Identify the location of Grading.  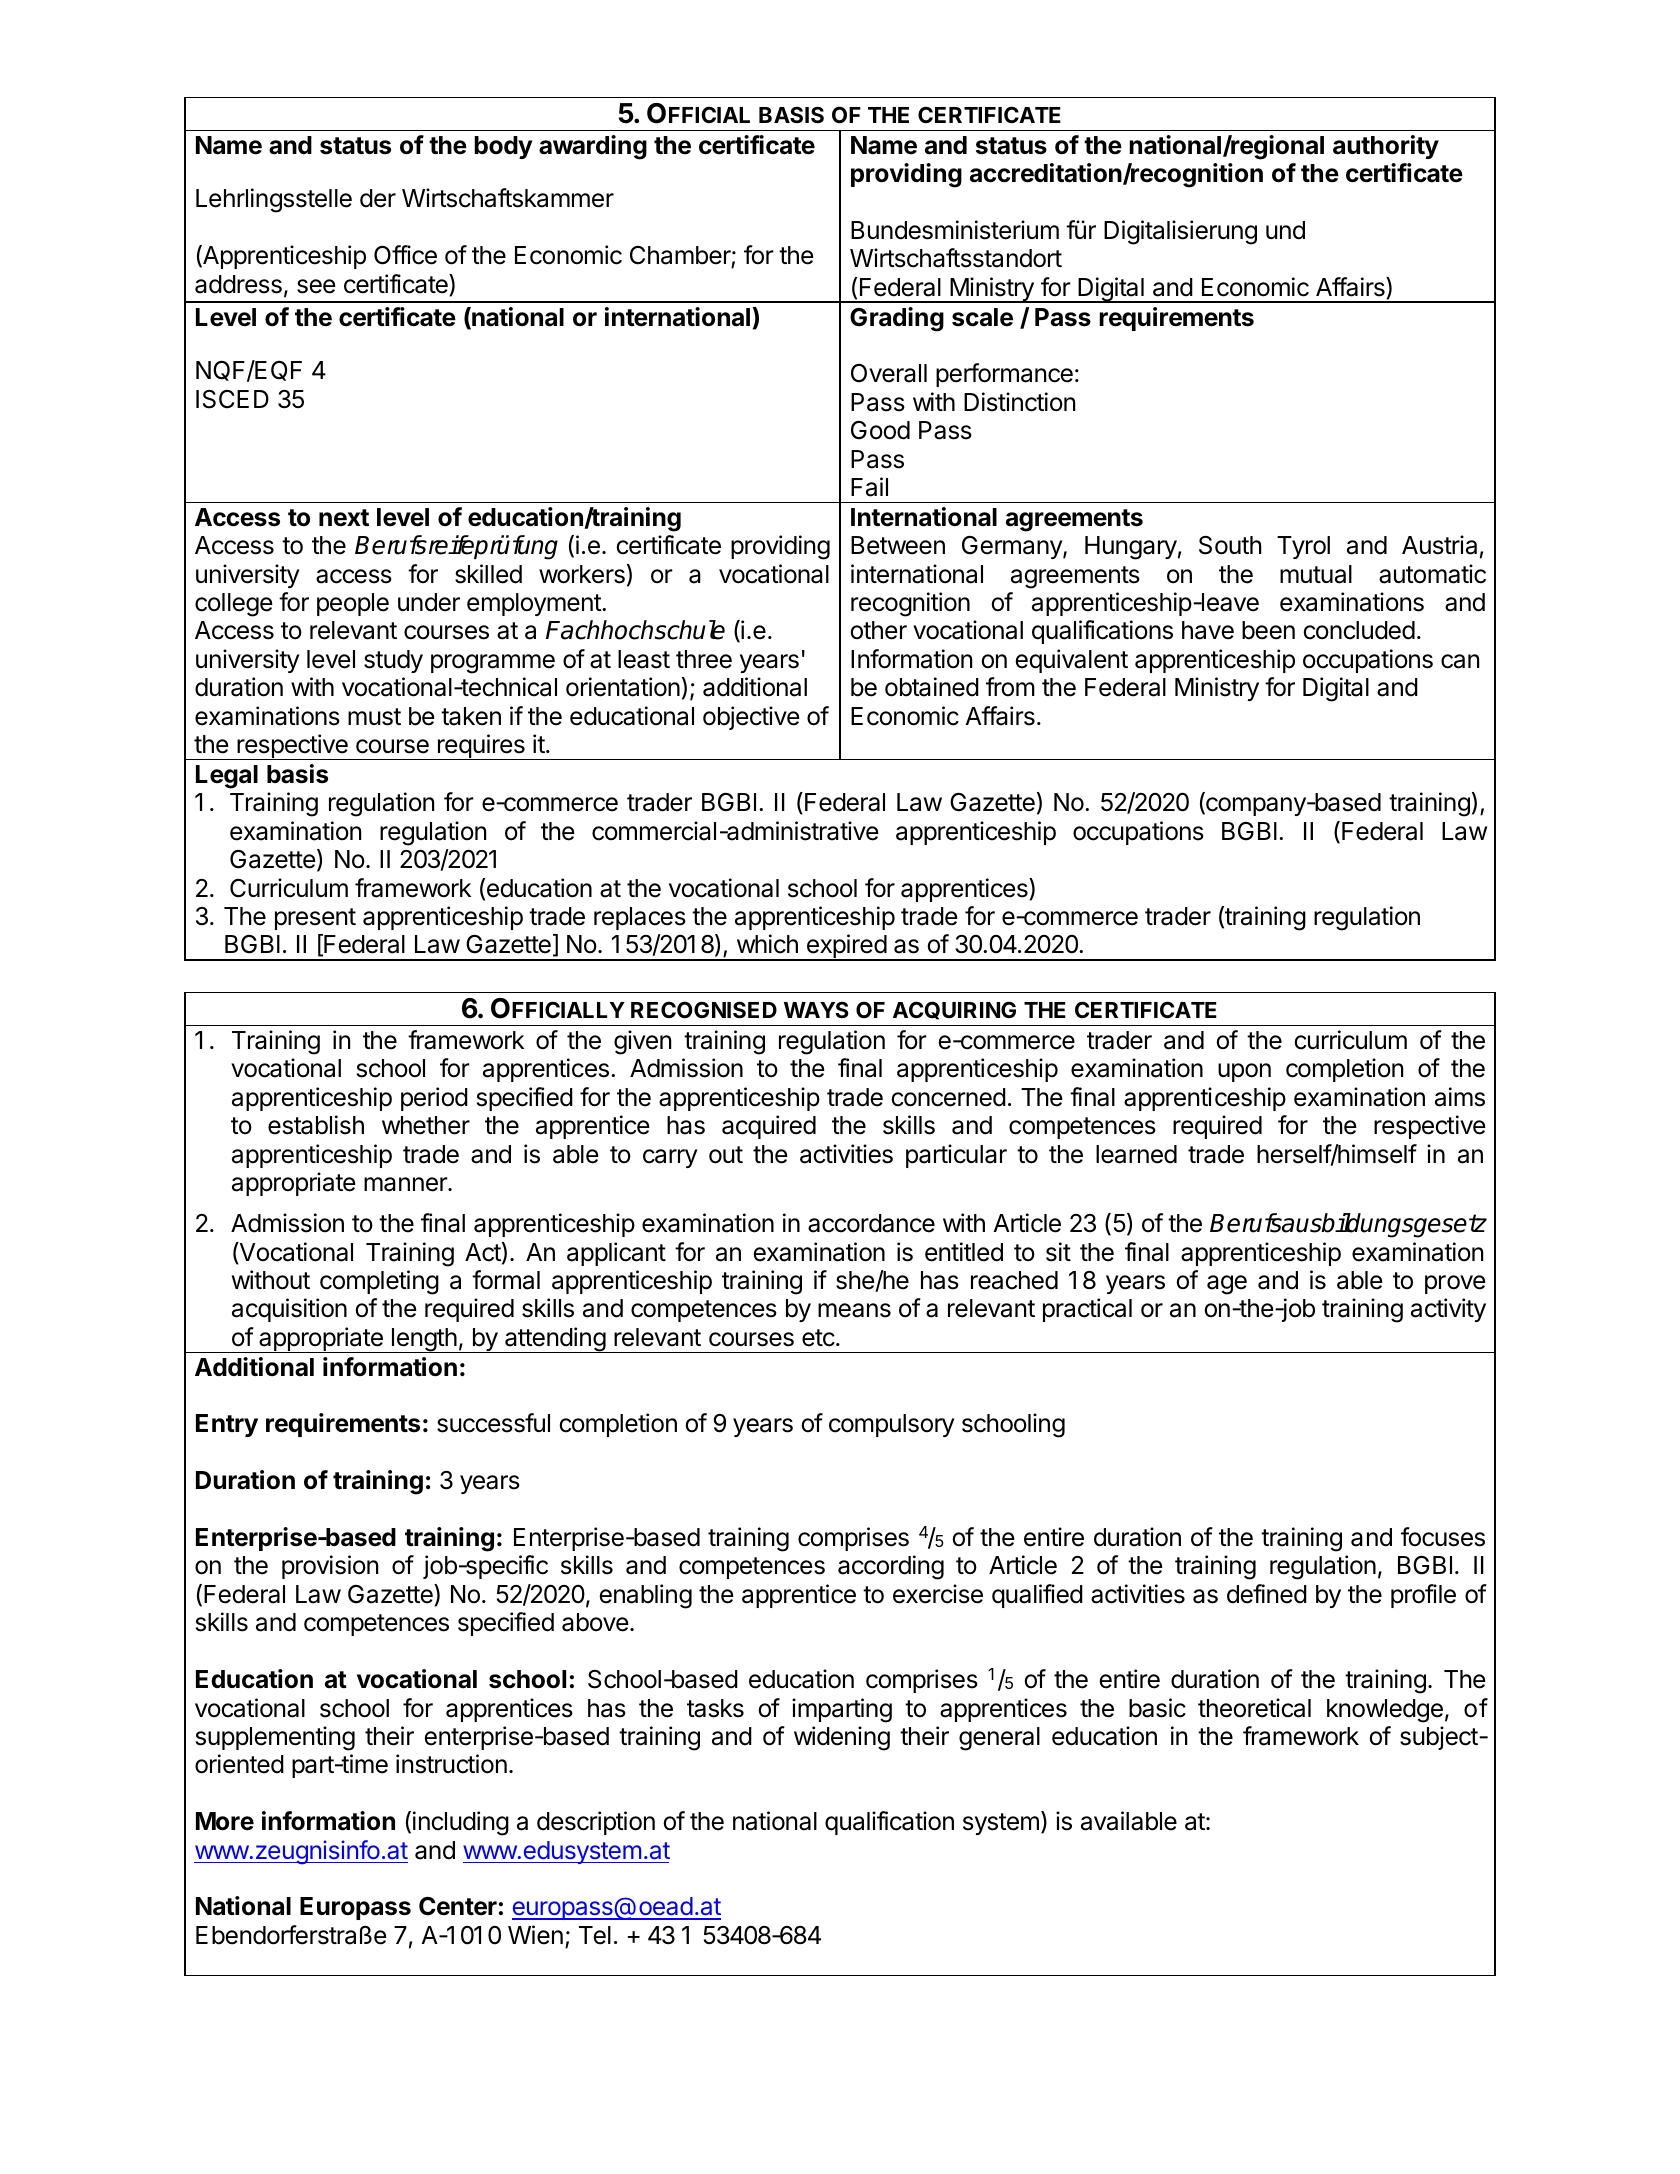
(897, 319).
